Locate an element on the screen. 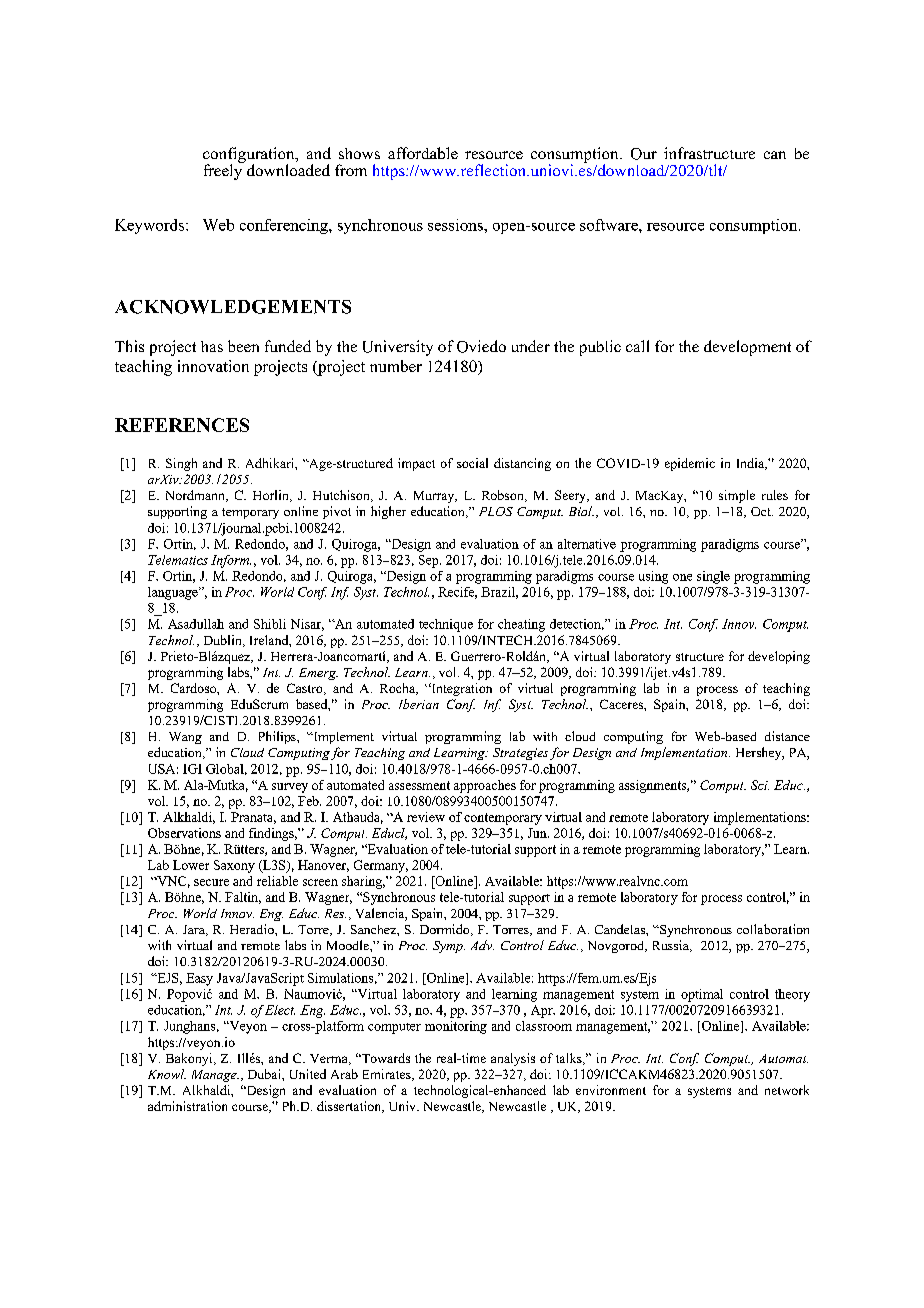  affordable is located at coordinates (423, 153).
